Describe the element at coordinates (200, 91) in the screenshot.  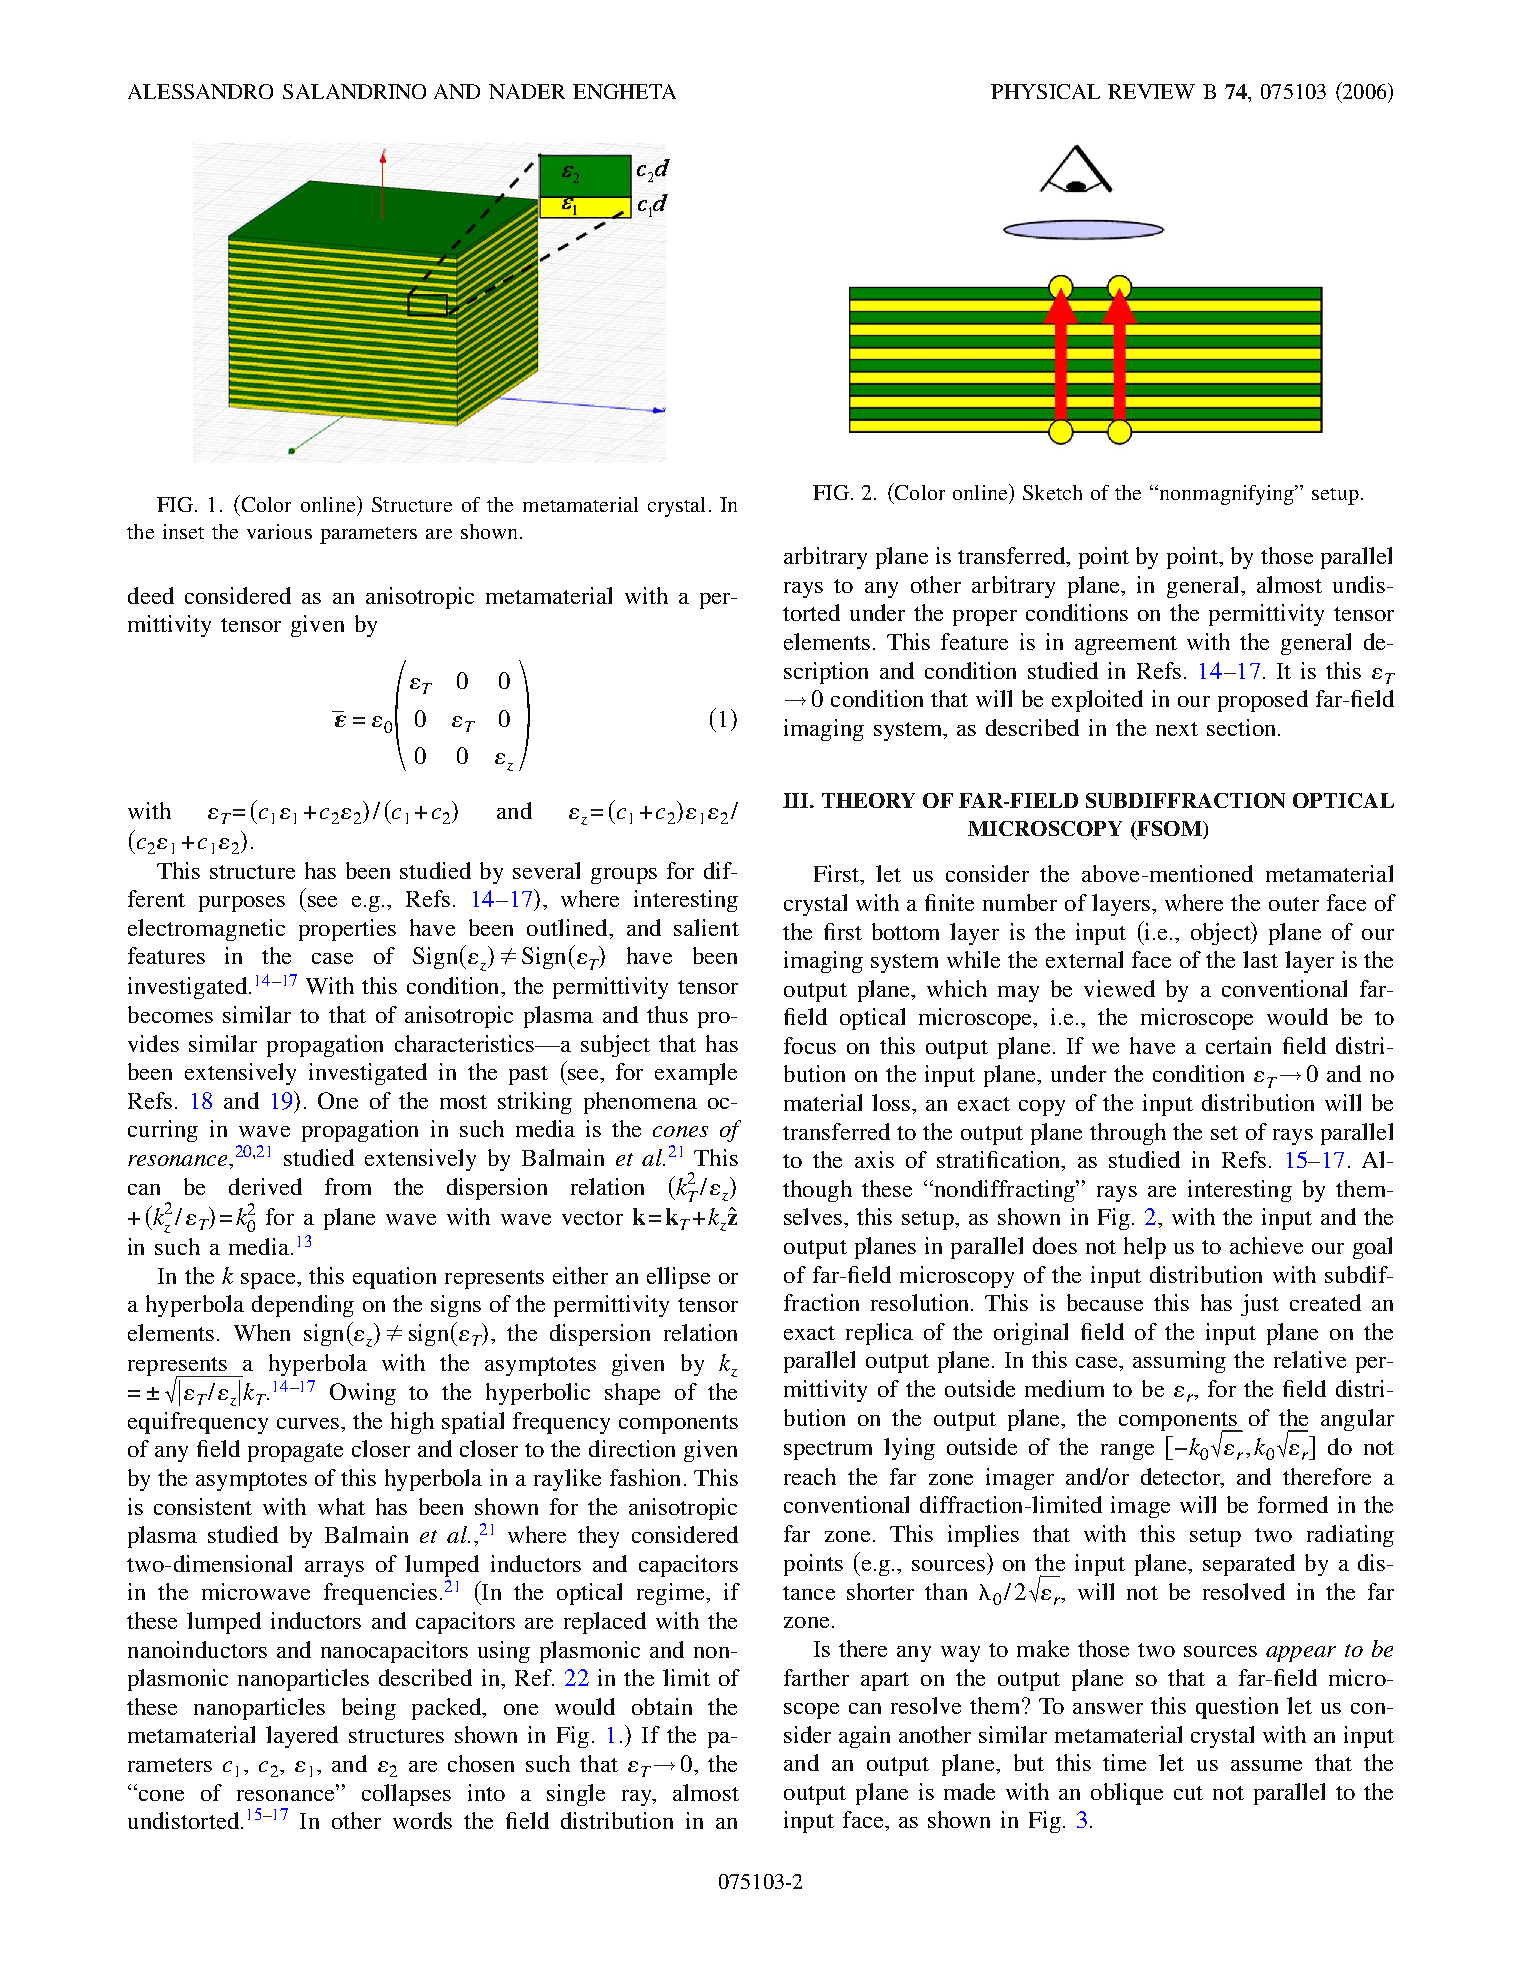
I see `ALESSANDRO` at that location.
